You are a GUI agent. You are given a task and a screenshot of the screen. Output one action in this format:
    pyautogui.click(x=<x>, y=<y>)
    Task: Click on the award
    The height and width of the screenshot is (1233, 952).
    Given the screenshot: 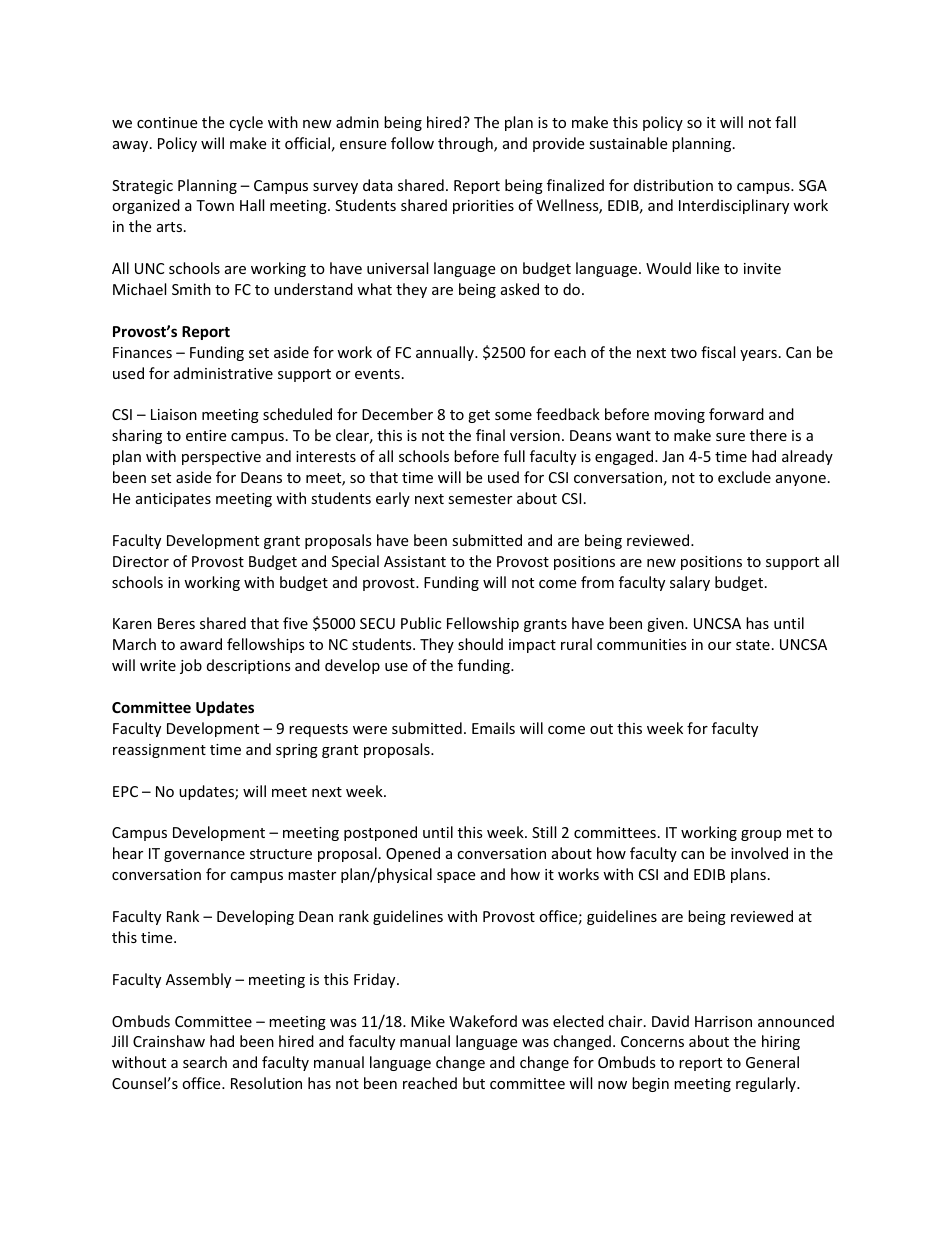 What is the action you would take?
    pyautogui.click(x=201, y=644)
